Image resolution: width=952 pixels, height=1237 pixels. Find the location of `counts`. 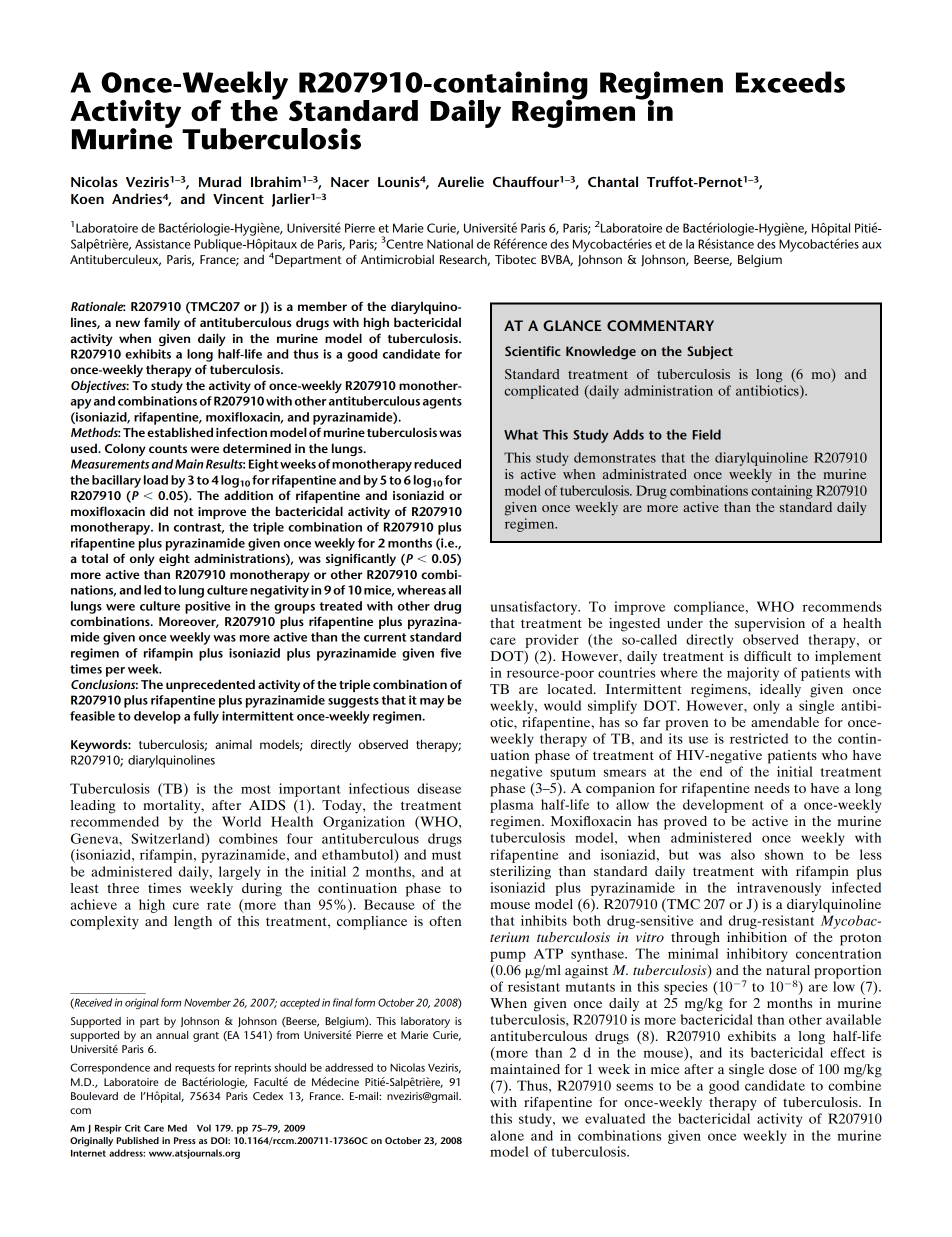

counts is located at coordinates (168, 449).
